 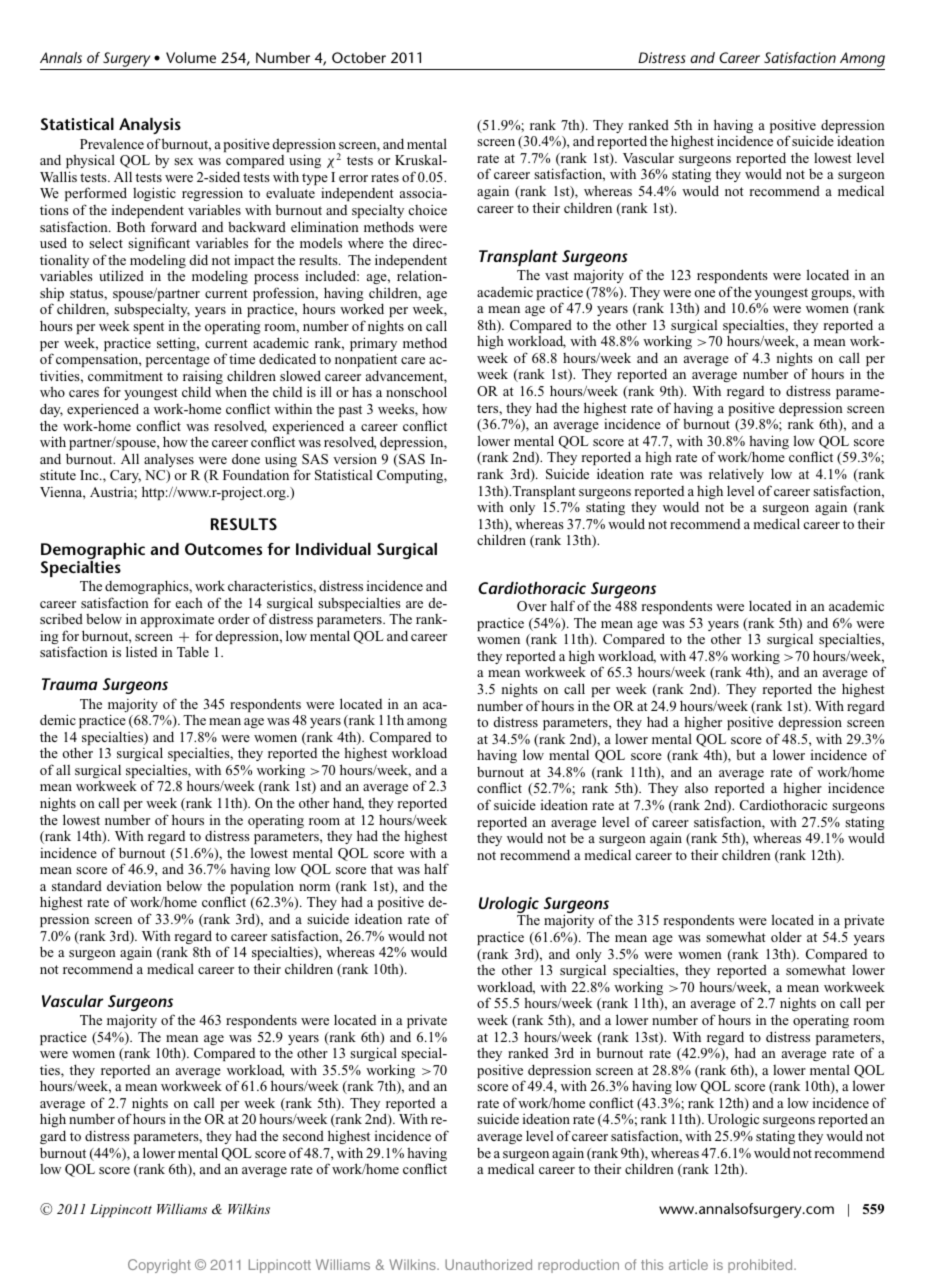 What do you see at coordinates (355, 459) in the screenshot?
I see `version` at bounding box center [355, 459].
